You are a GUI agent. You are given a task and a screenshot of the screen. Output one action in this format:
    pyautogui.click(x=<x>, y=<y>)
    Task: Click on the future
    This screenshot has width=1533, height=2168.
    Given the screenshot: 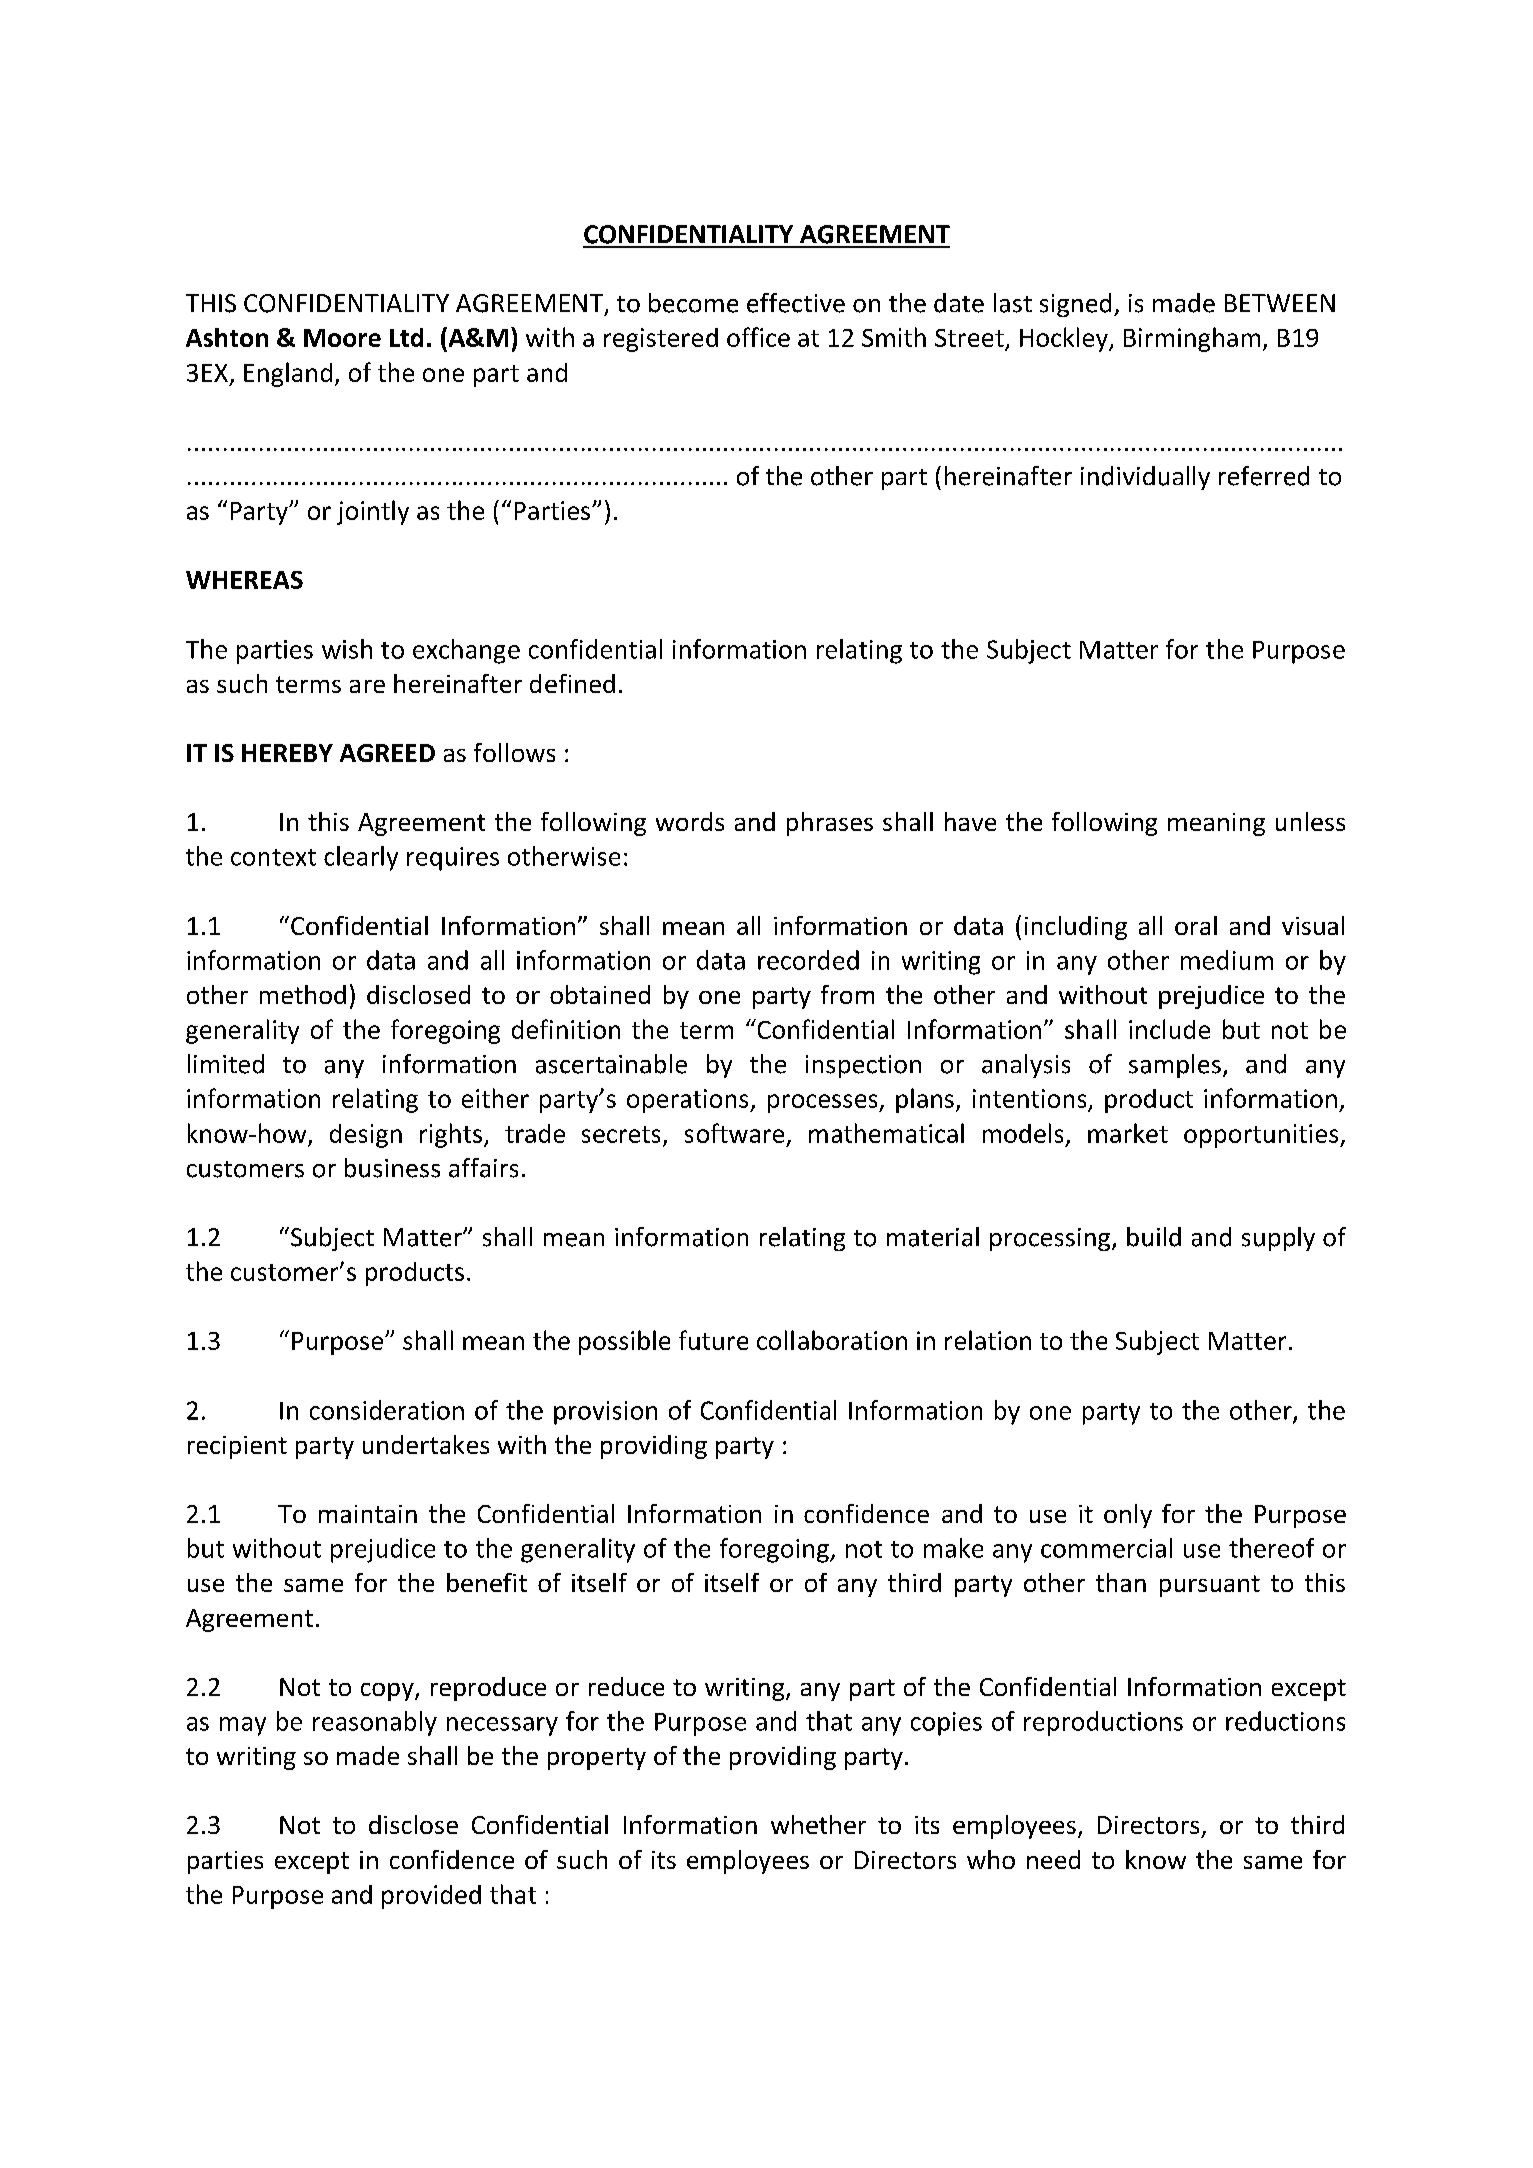 What is the action you would take?
    pyautogui.click(x=713, y=1340)
